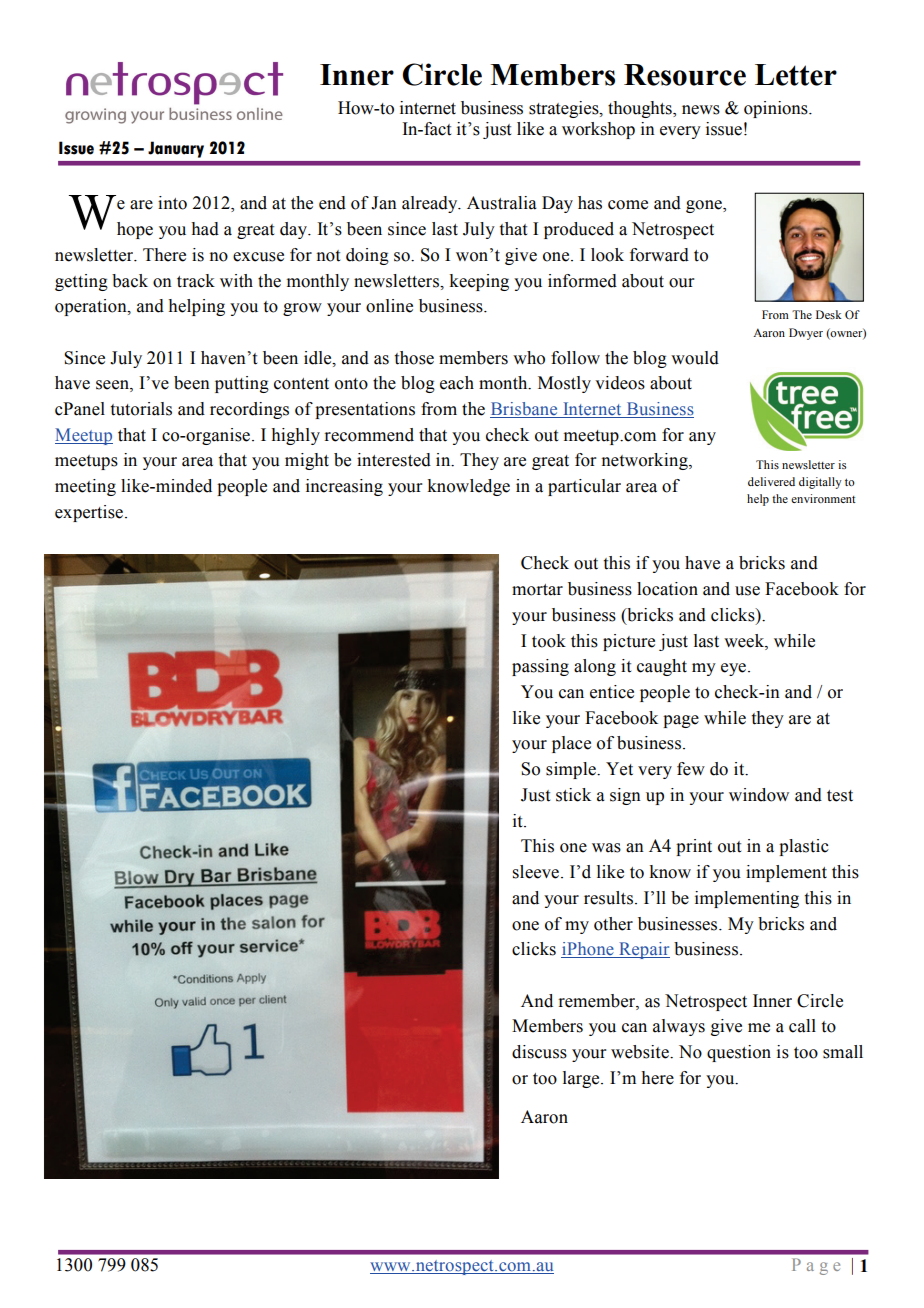 This screenshot has width=924, height=1308. Describe the element at coordinates (539, 1052) in the screenshot. I see `discuss` at that location.
